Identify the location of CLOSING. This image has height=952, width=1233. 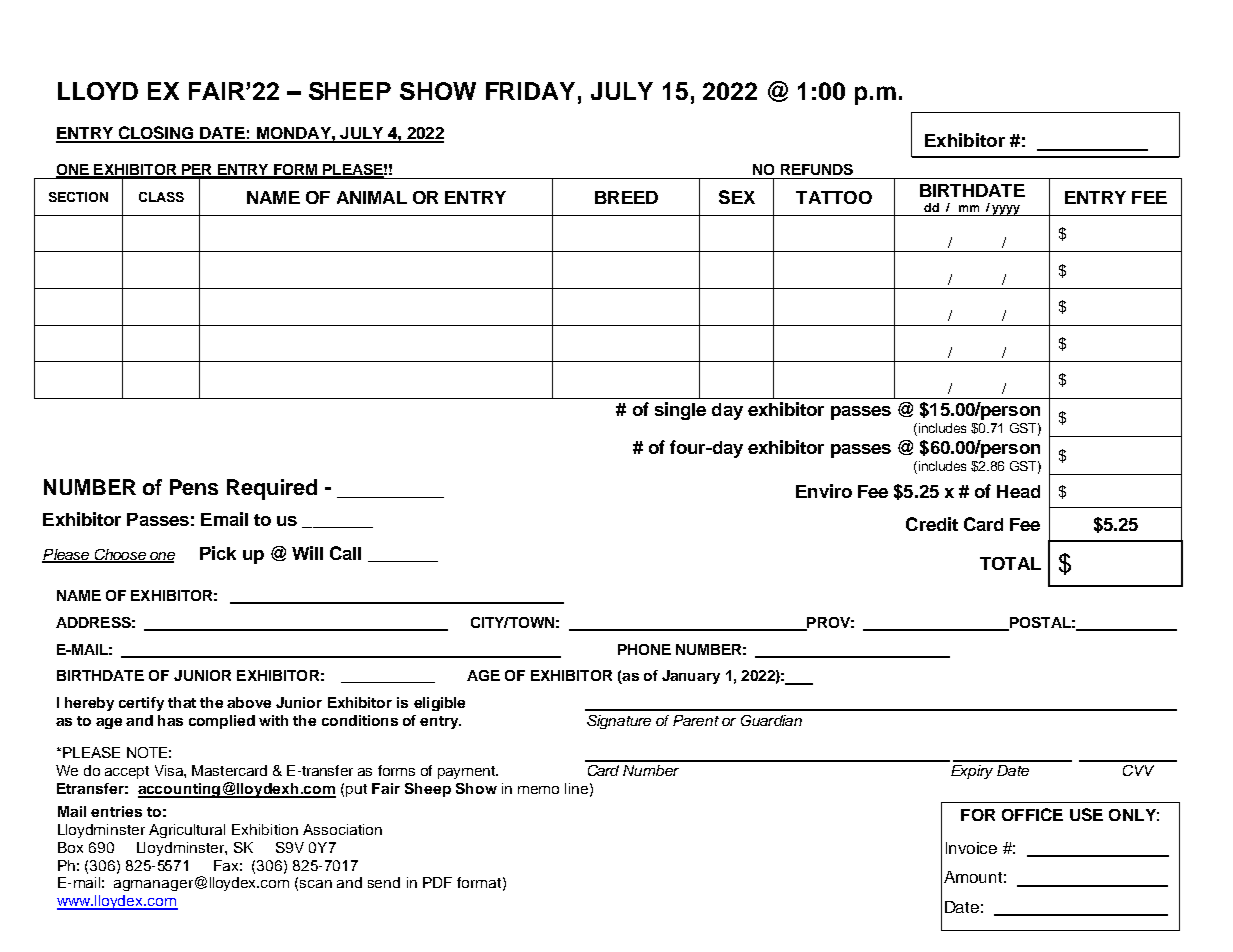
(156, 134).
